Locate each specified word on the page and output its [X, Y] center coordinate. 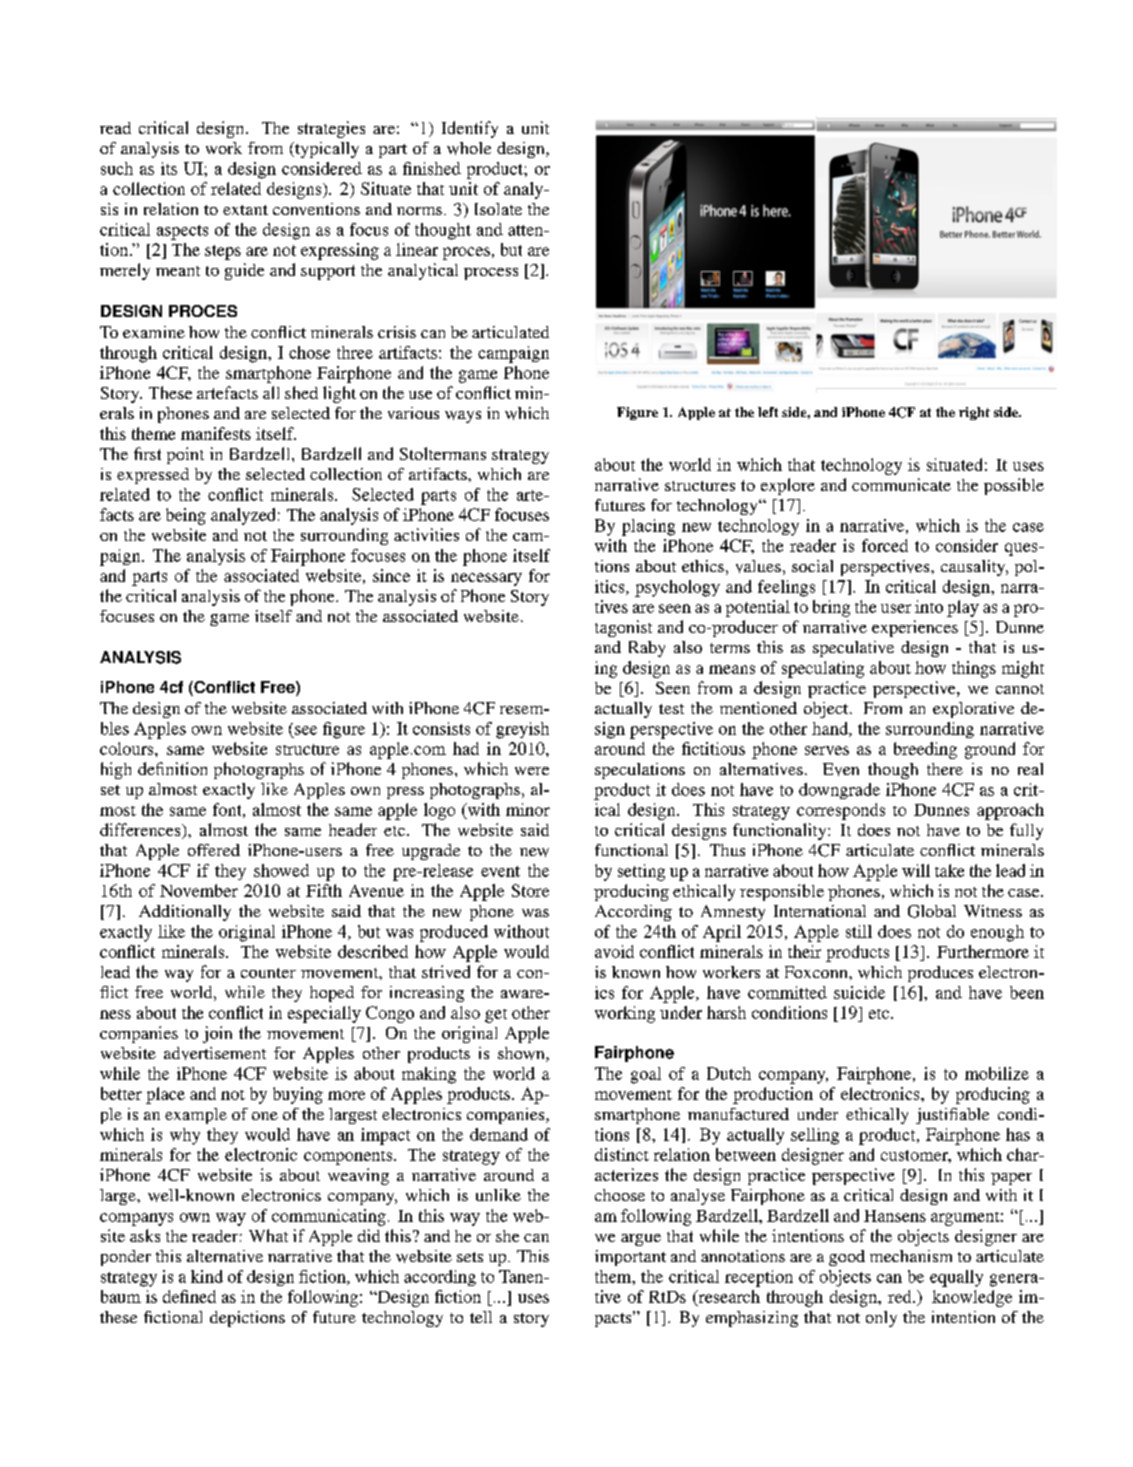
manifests [216, 433]
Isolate [498, 209]
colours [128, 748]
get [496, 1016]
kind [207, 1276]
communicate [901, 484]
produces [940, 974]
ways [463, 417]
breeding [925, 750]
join [217, 1034]
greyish [522, 730]
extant [245, 210]
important [630, 1258]
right [974, 413]
